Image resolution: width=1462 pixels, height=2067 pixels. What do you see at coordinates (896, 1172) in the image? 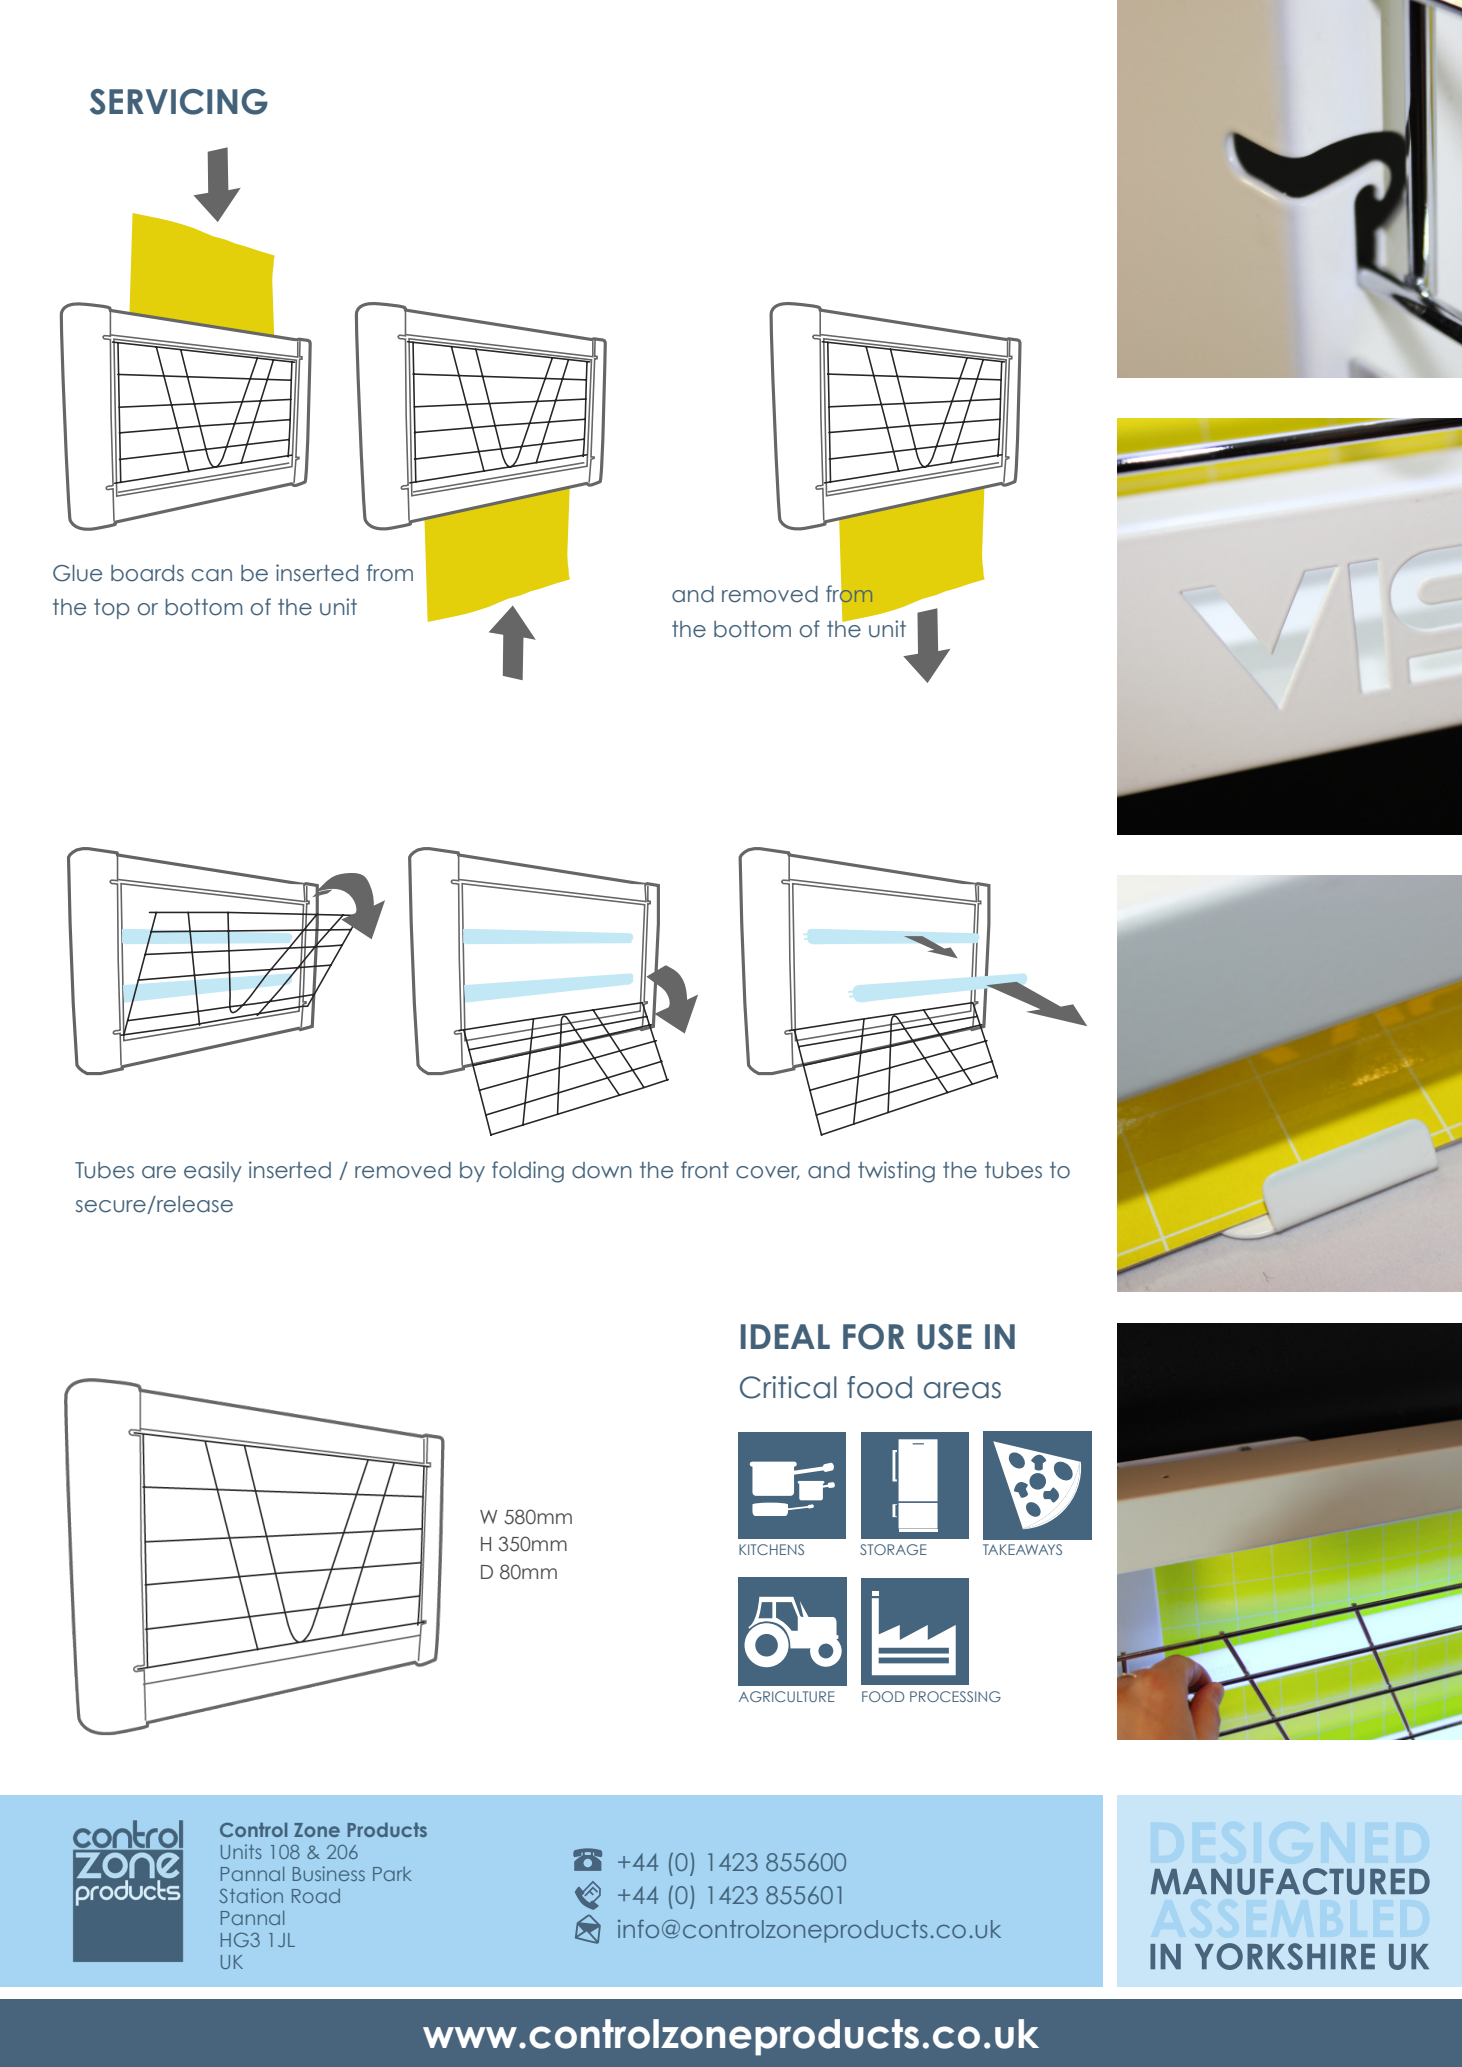
I see `twisting` at bounding box center [896, 1172].
